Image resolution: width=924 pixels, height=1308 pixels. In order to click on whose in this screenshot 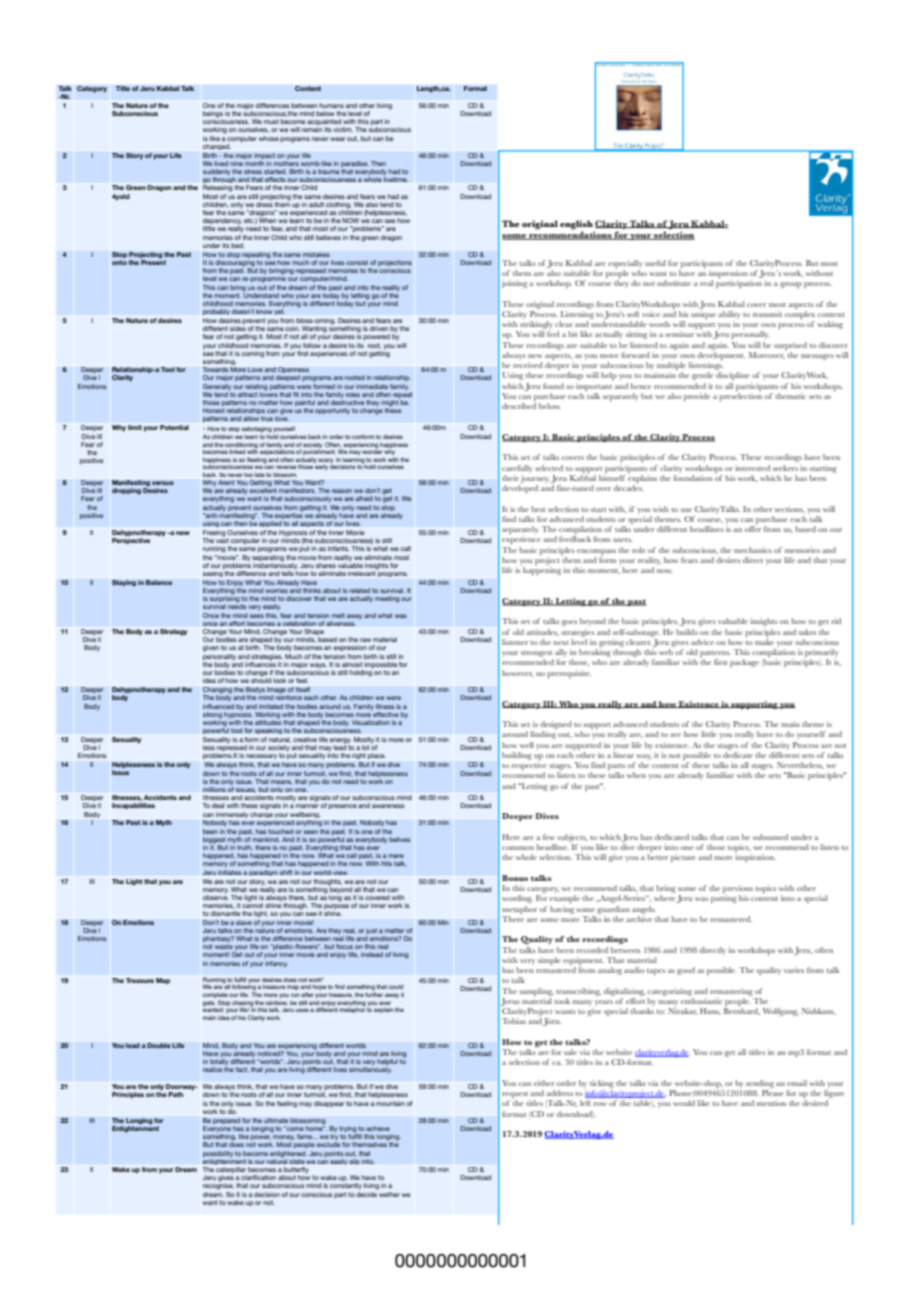, I will do `click(269, 138)`.
